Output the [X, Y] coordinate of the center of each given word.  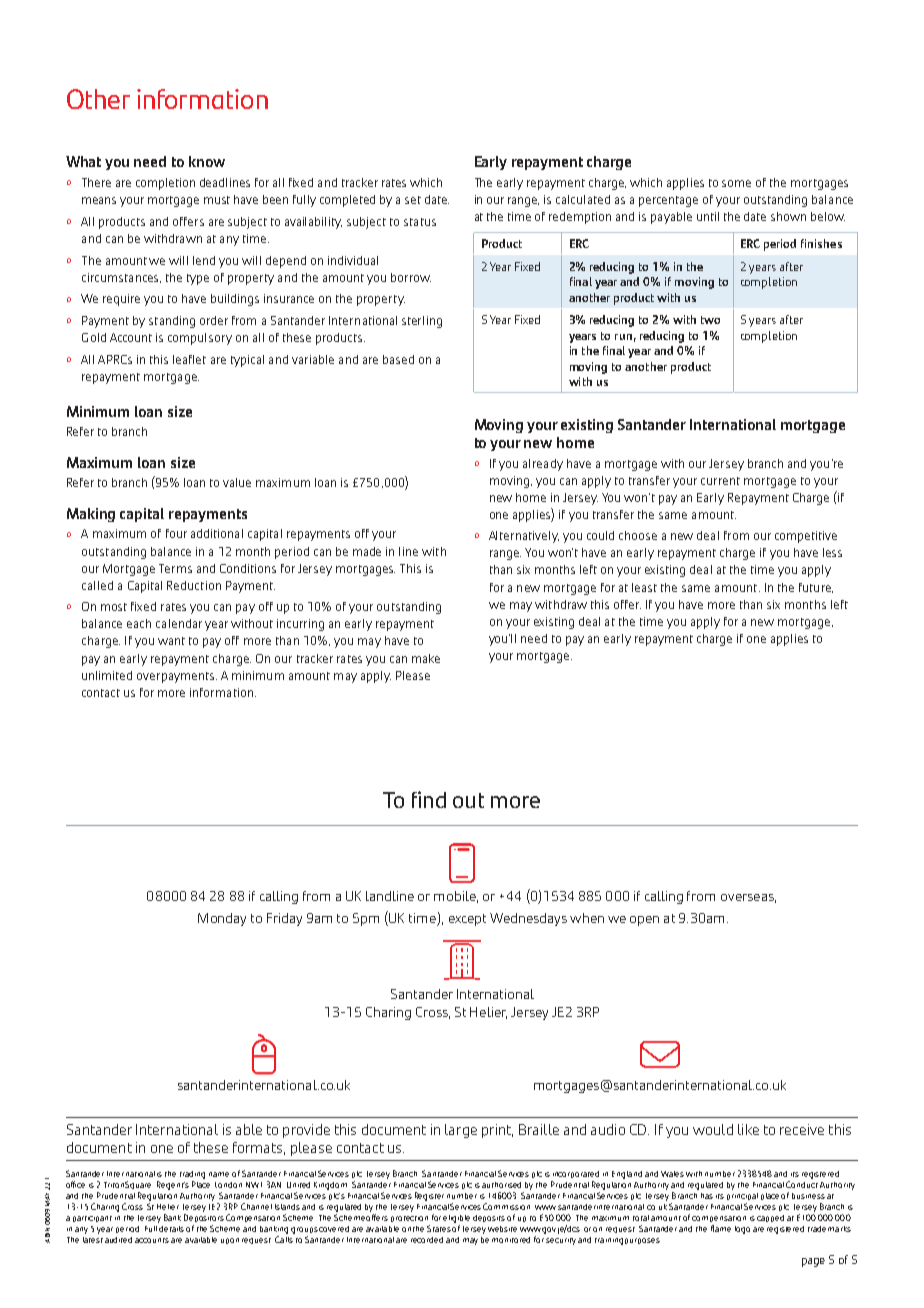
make [426, 658]
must [217, 200]
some [736, 183]
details [171, 1229]
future [816, 588]
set [413, 200]
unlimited [107, 675]
